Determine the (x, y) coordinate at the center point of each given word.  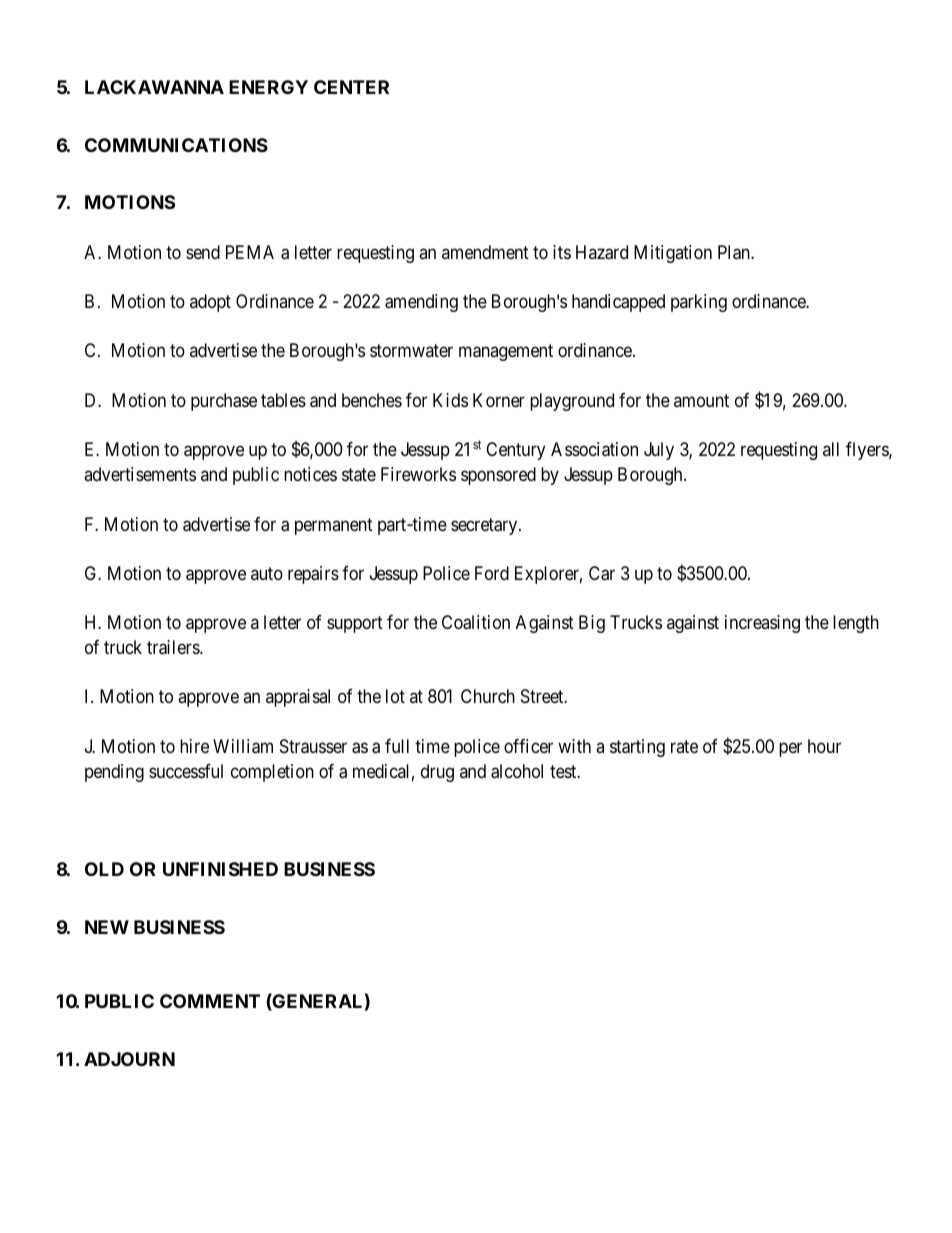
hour (824, 746)
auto (267, 573)
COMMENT (210, 1001)
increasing (762, 624)
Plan (735, 252)
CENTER (351, 87)
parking (699, 303)
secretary (485, 526)
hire (194, 746)
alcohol (517, 771)
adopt (210, 303)
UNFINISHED (220, 869)
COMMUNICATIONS (176, 145)
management (506, 353)
